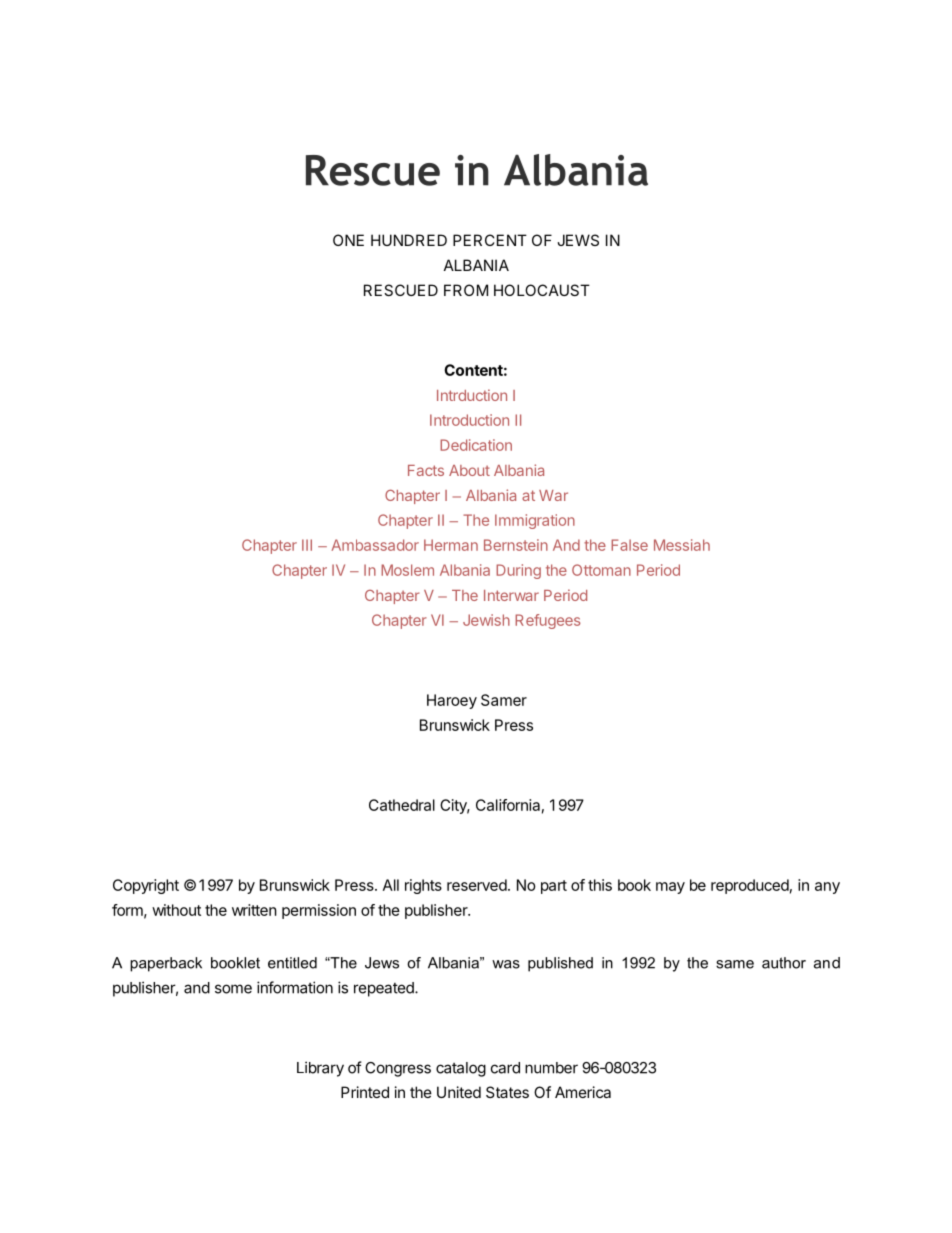 This document has width=952, height=1233. Describe the element at coordinates (307, 545) in the document. I see `III` at that location.
